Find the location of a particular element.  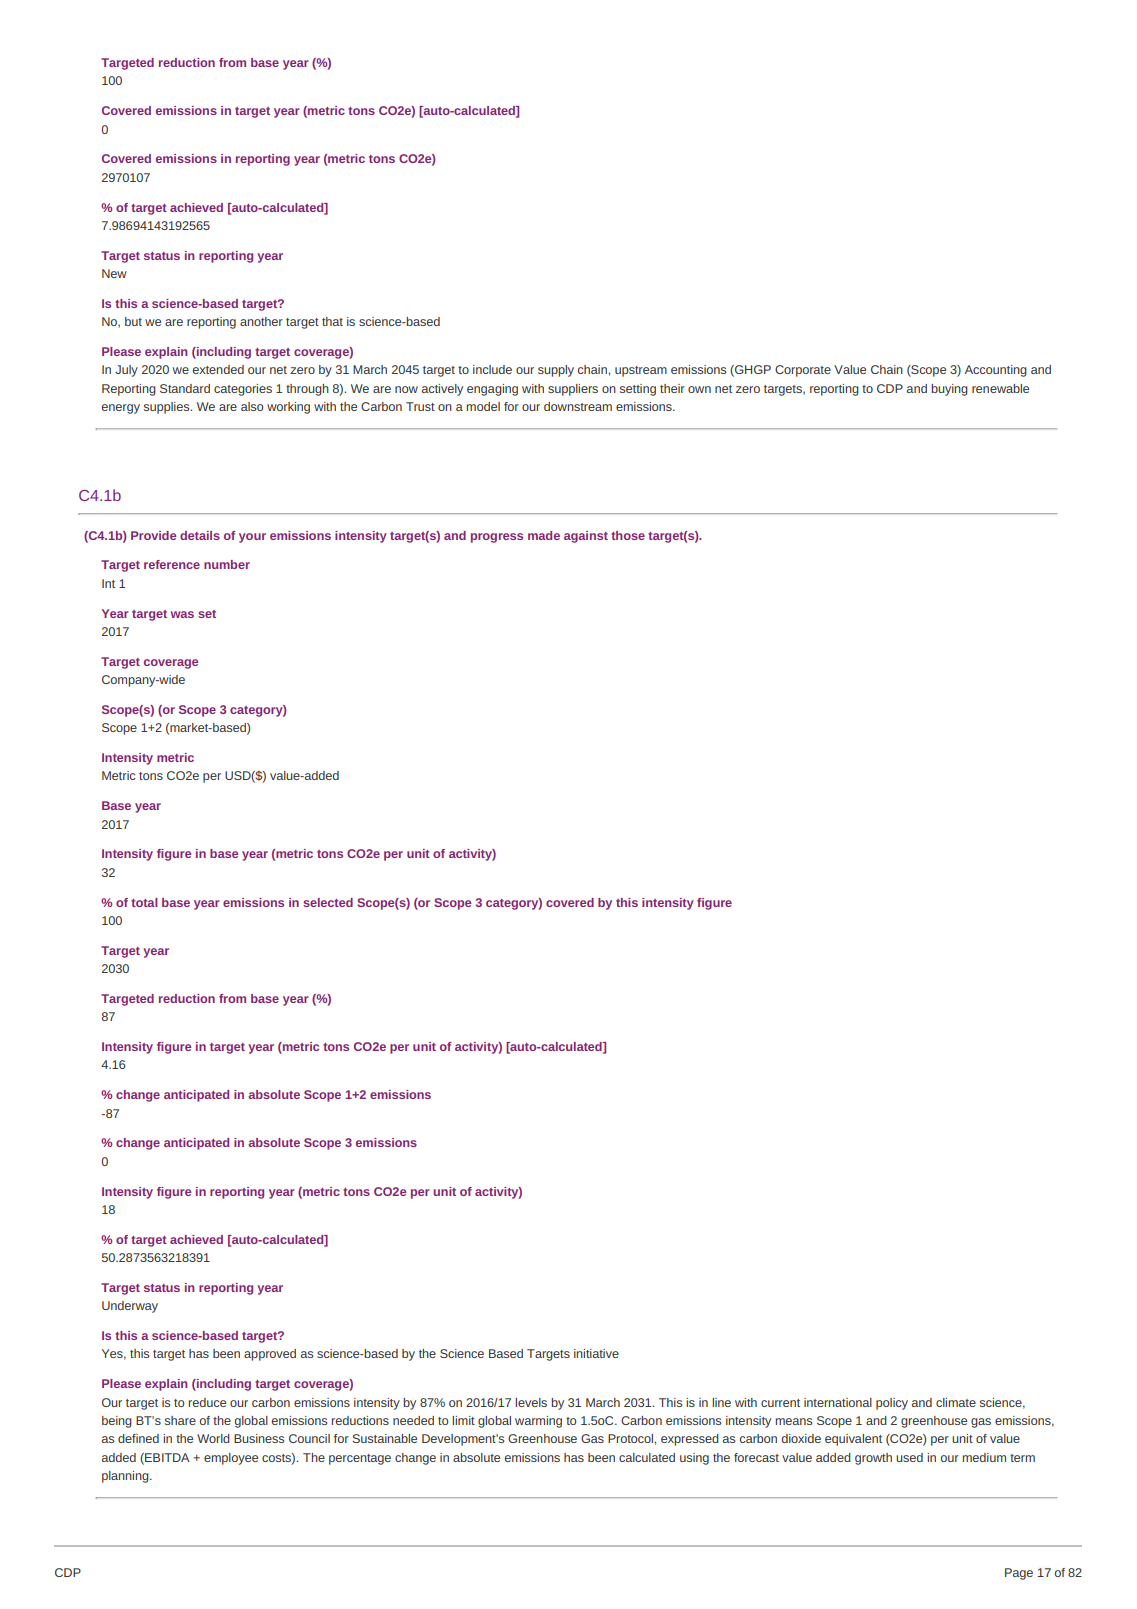

employee is located at coordinates (231, 1459).
